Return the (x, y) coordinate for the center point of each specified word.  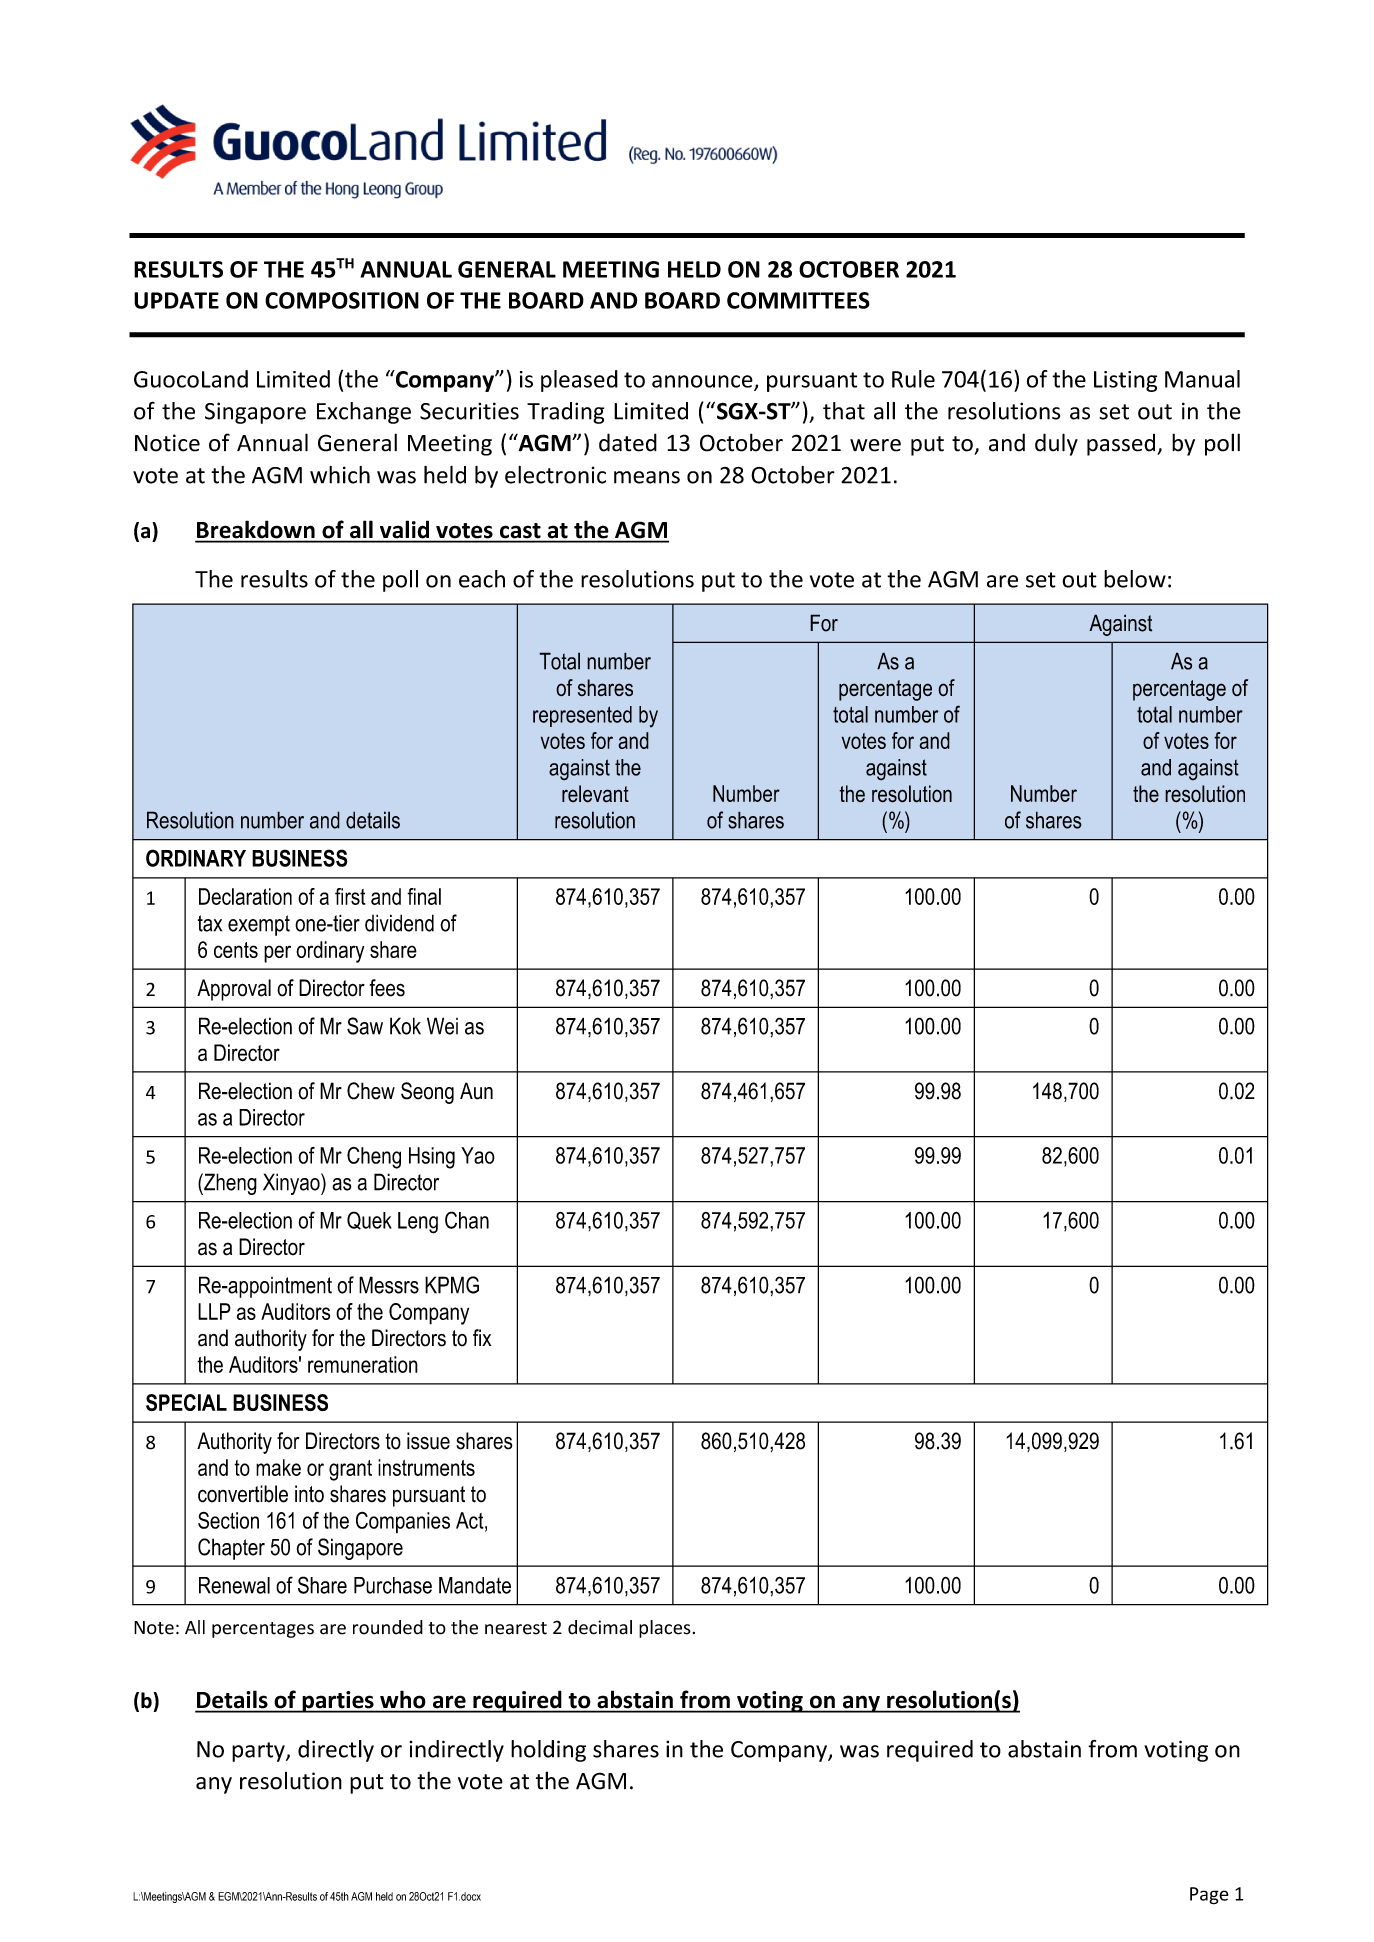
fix (482, 1337)
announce (703, 382)
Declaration (245, 896)
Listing (1125, 381)
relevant (595, 794)
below (1135, 579)
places (665, 1629)
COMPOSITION (342, 300)
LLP (214, 1311)
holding (548, 1751)
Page (1209, 1896)
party (259, 1752)
